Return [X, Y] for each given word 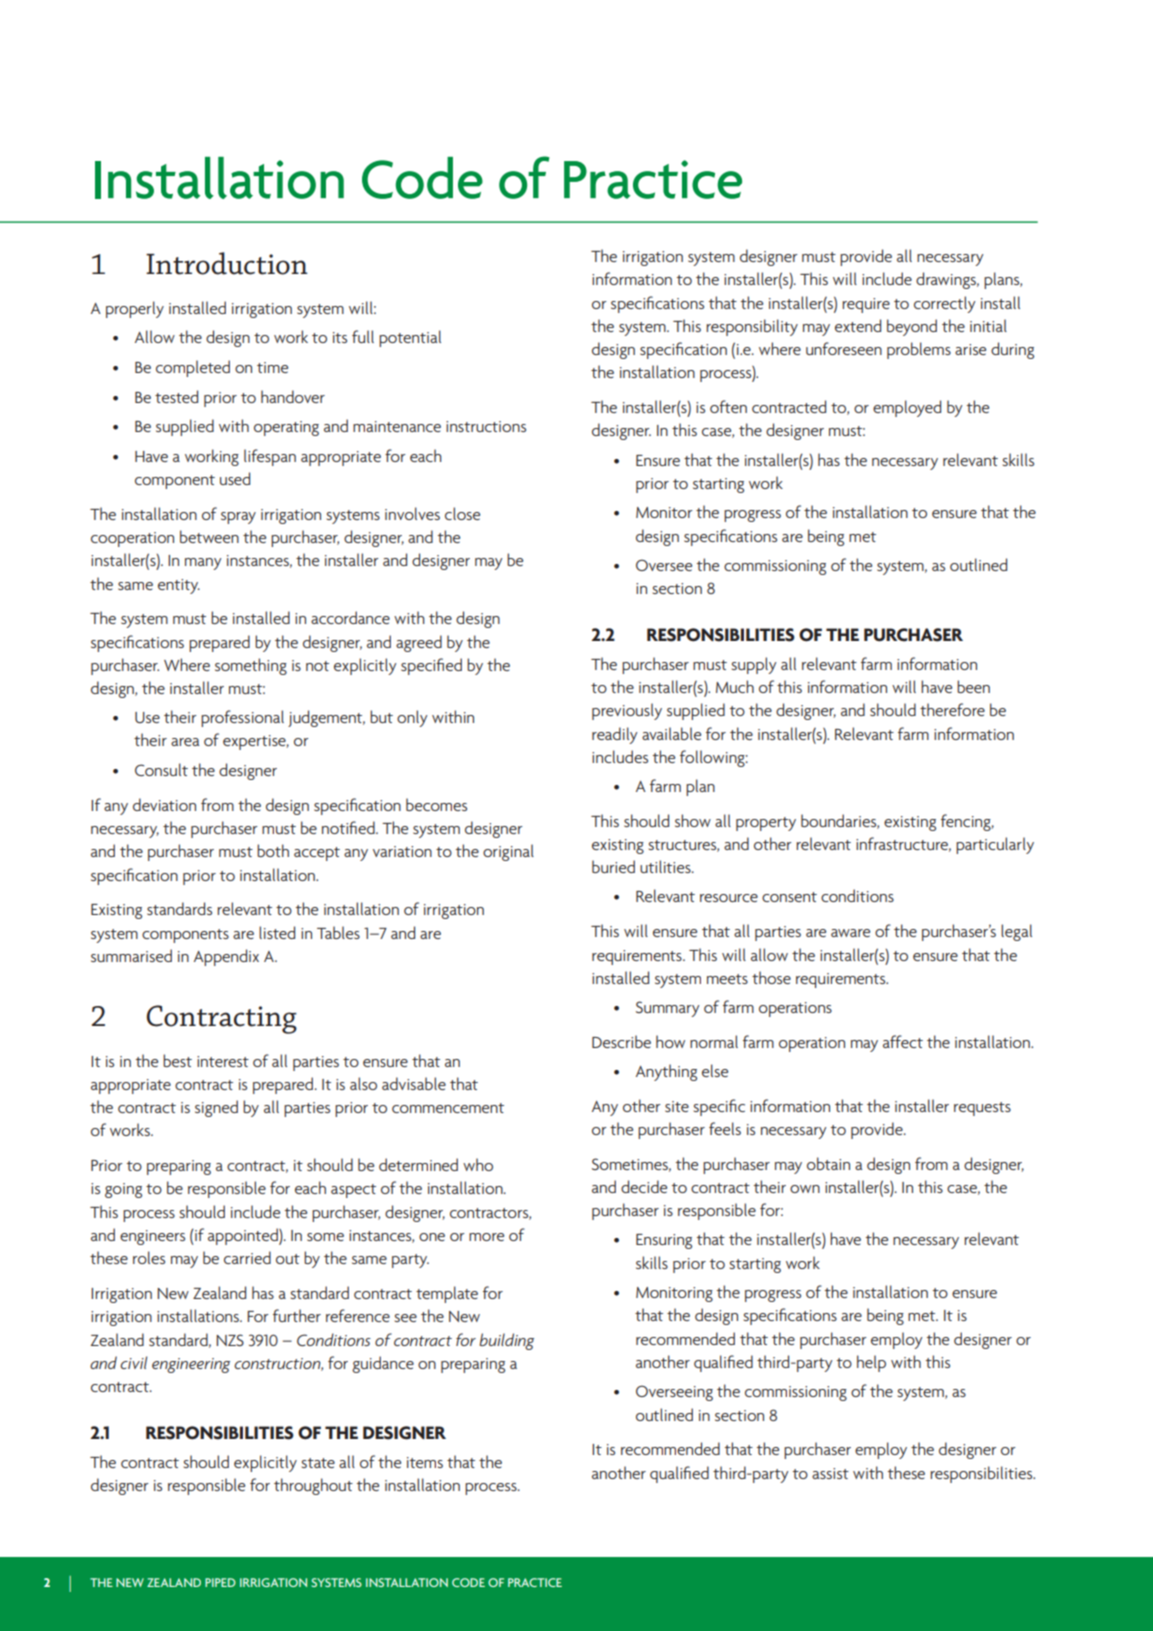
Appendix [226, 957]
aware [850, 933]
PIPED [220, 1582]
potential [410, 338]
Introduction [227, 263]
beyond [912, 327]
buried [613, 866]
